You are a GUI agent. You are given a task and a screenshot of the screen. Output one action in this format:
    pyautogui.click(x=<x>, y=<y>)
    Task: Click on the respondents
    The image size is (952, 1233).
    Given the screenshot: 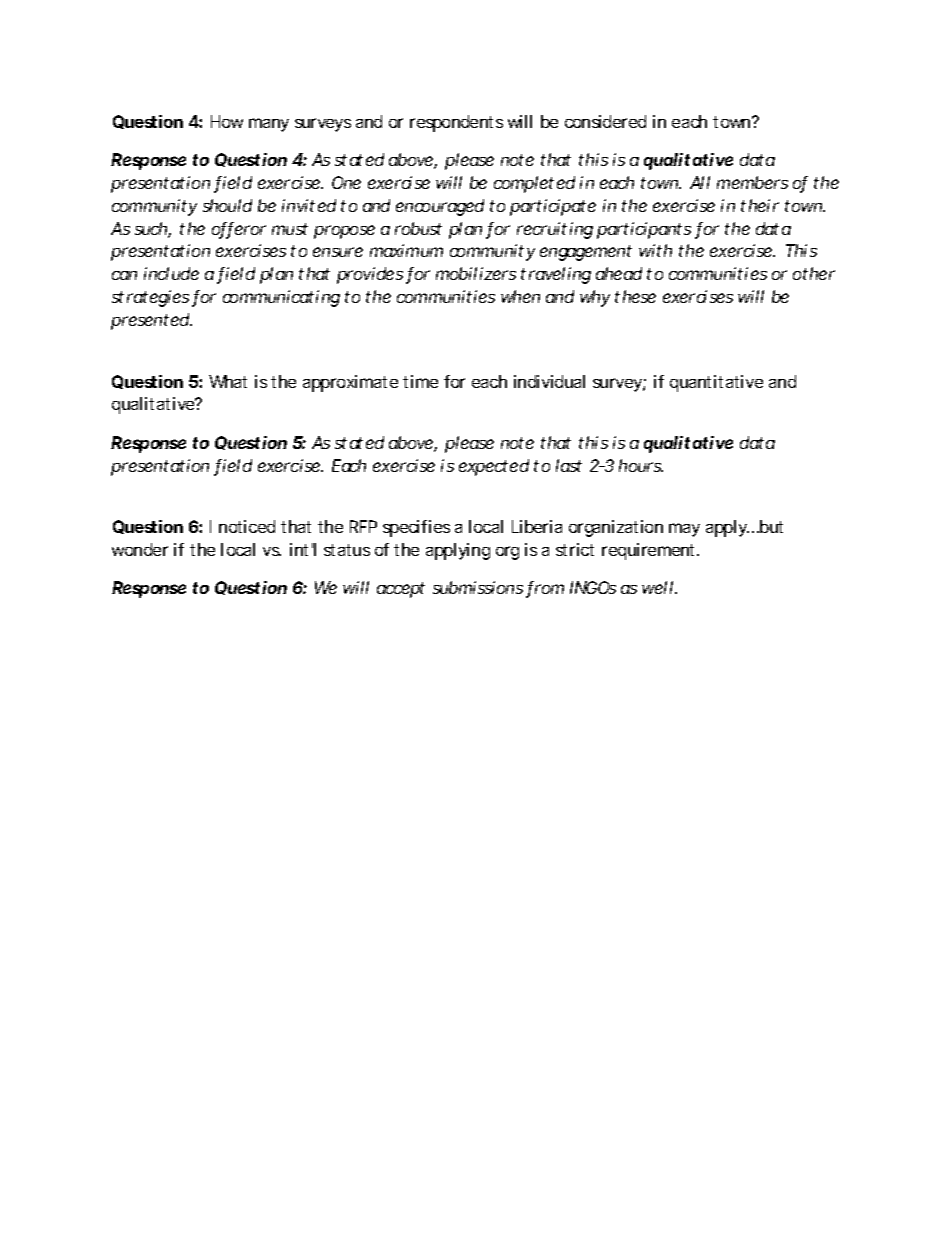 What is the action you would take?
    pyautogui.click(x=456, y=123)
